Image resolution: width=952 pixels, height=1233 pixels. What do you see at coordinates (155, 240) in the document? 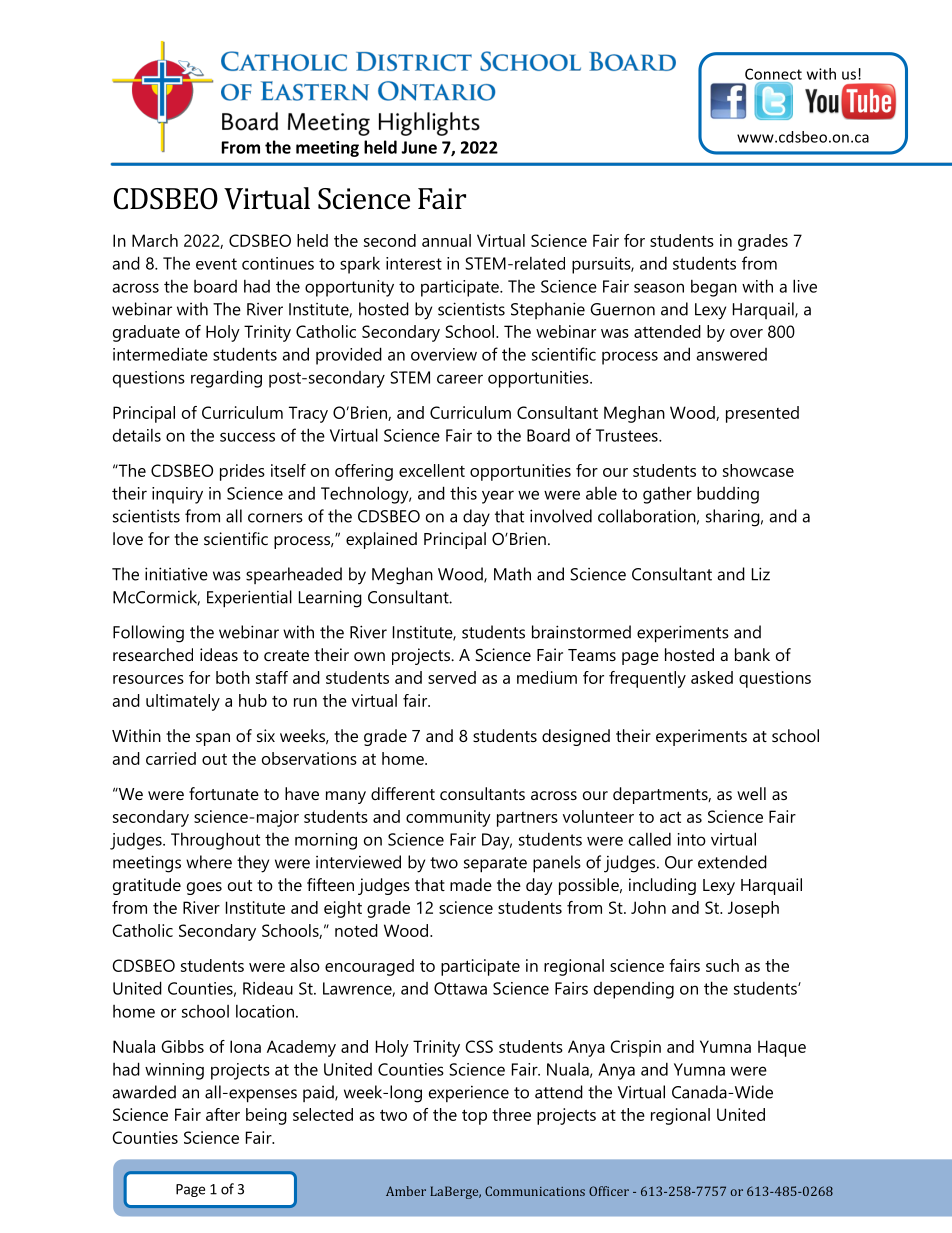
I see `March` at bounding box center [155, 240].
